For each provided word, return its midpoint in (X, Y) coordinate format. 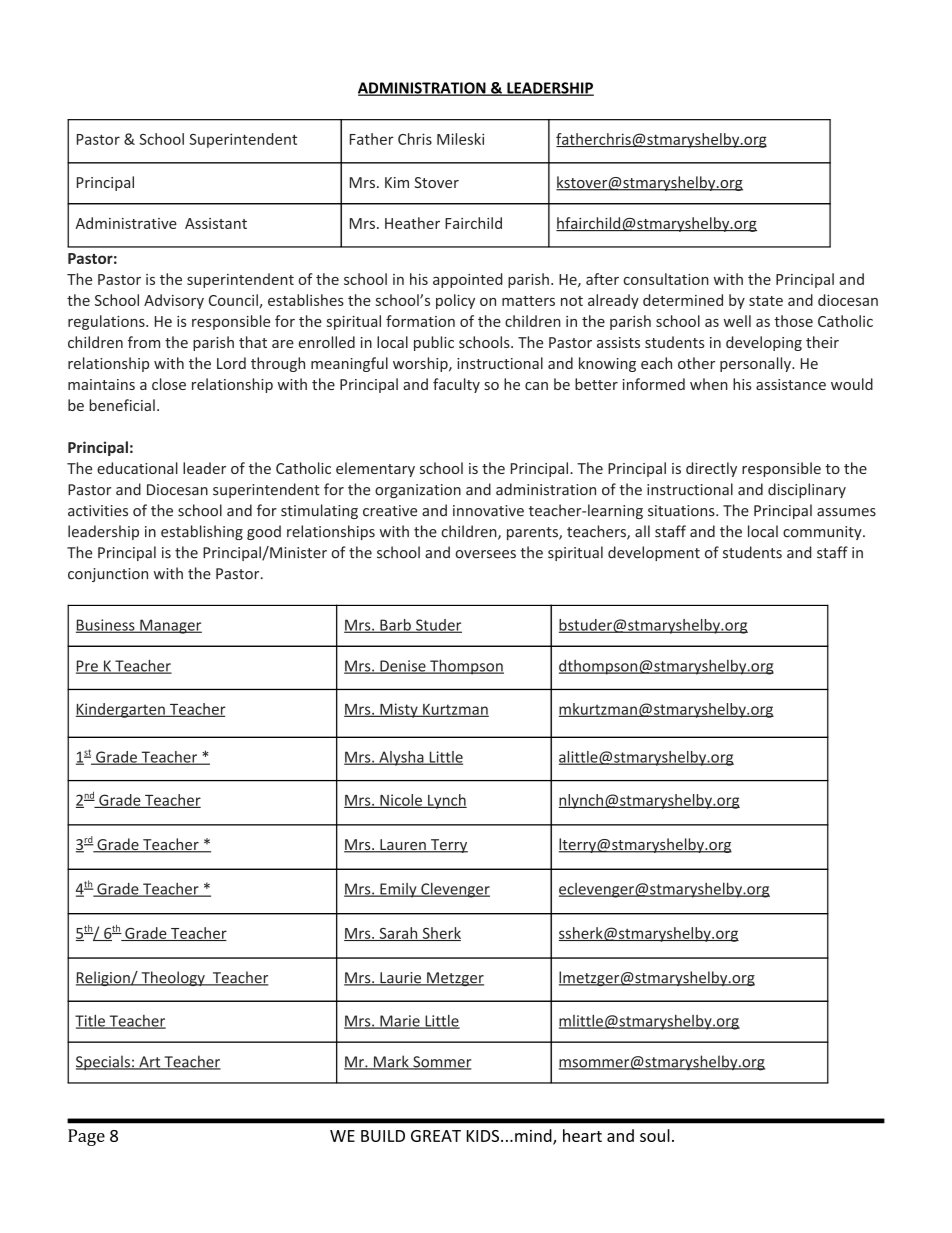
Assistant (216, 223)
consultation (666, 279)
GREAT (436, 1136)
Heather (412, 223)
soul (655, 1135)
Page (86, 1137)
